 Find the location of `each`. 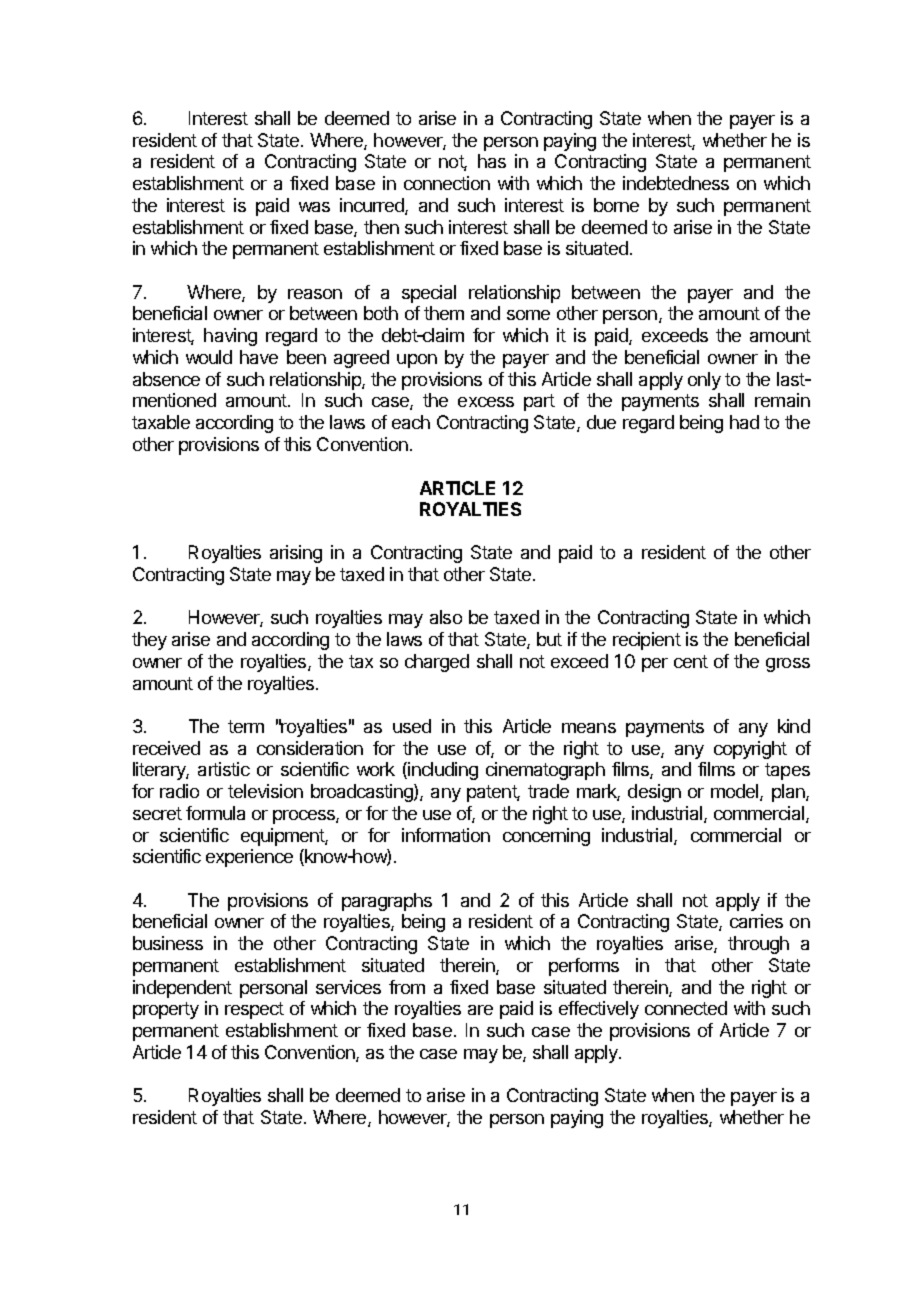

each is located at coordinates (411, 422).
